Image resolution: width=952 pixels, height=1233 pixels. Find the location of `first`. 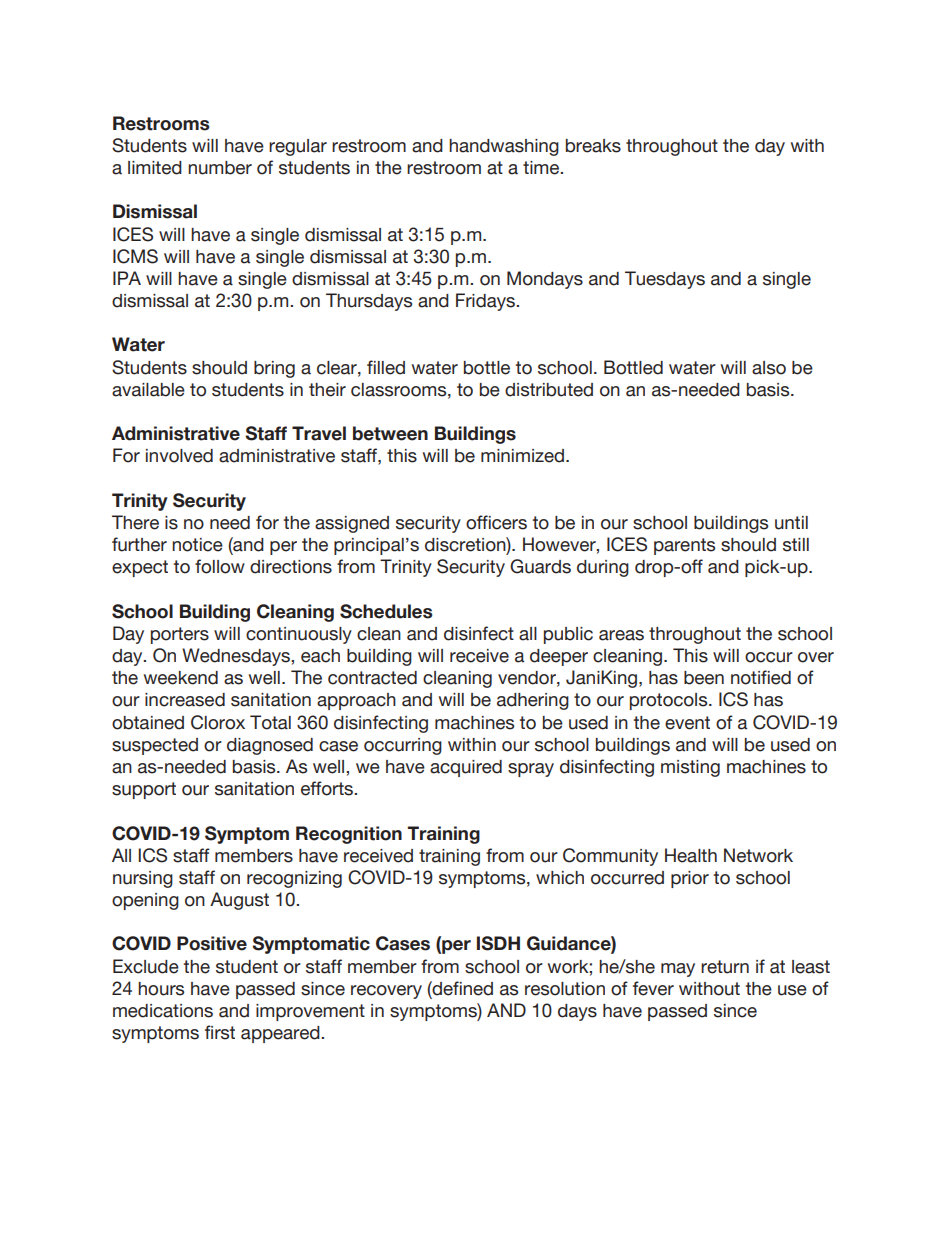

first is located at coordinates (220, 1032).
